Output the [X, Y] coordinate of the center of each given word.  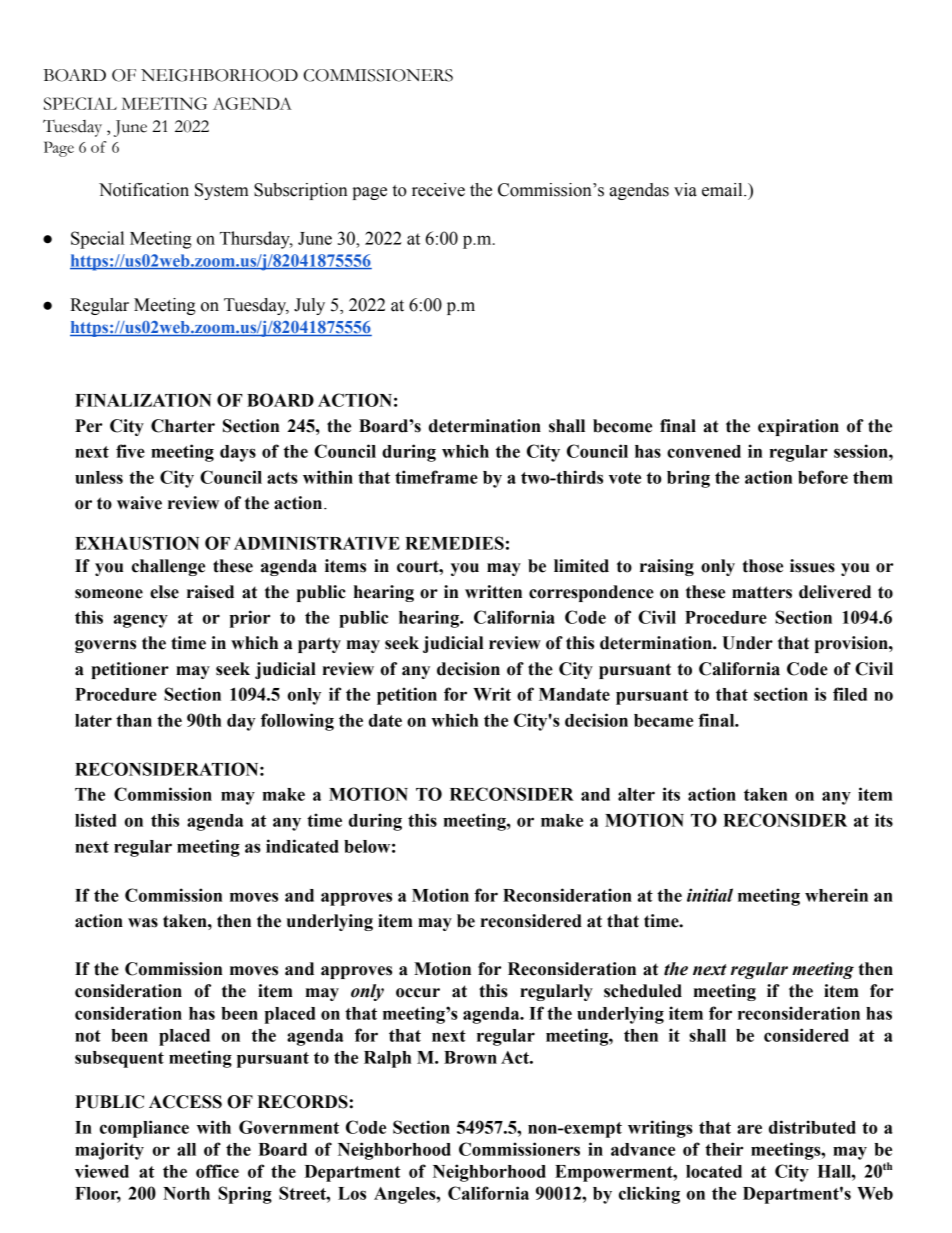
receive [438, 190]
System [222, 191]
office [217, 1171]
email [723, 190]
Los [352, 1193]
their [724, 1149]
